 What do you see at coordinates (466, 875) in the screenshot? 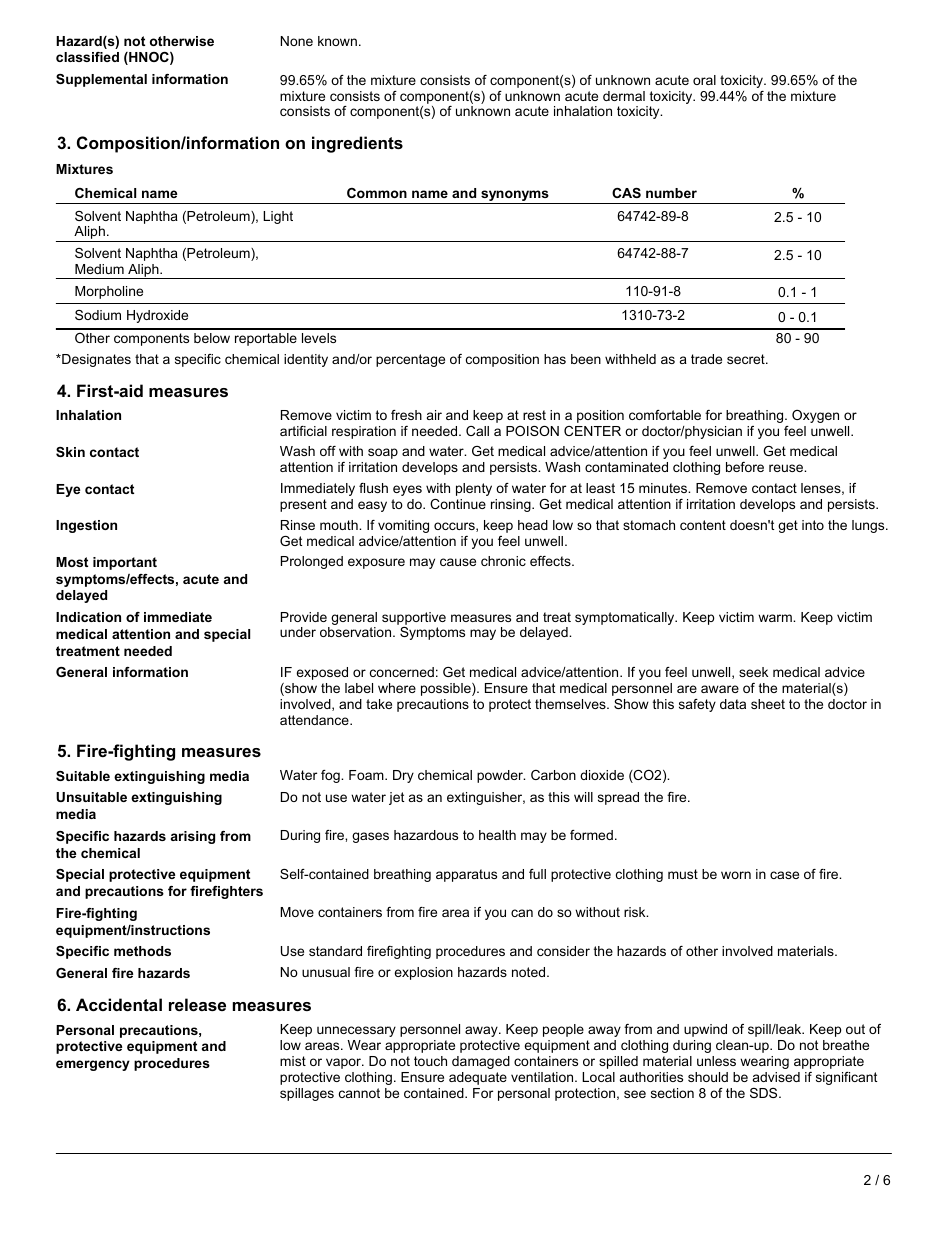
I see `apparatus` at bounding box center [466, 875].
